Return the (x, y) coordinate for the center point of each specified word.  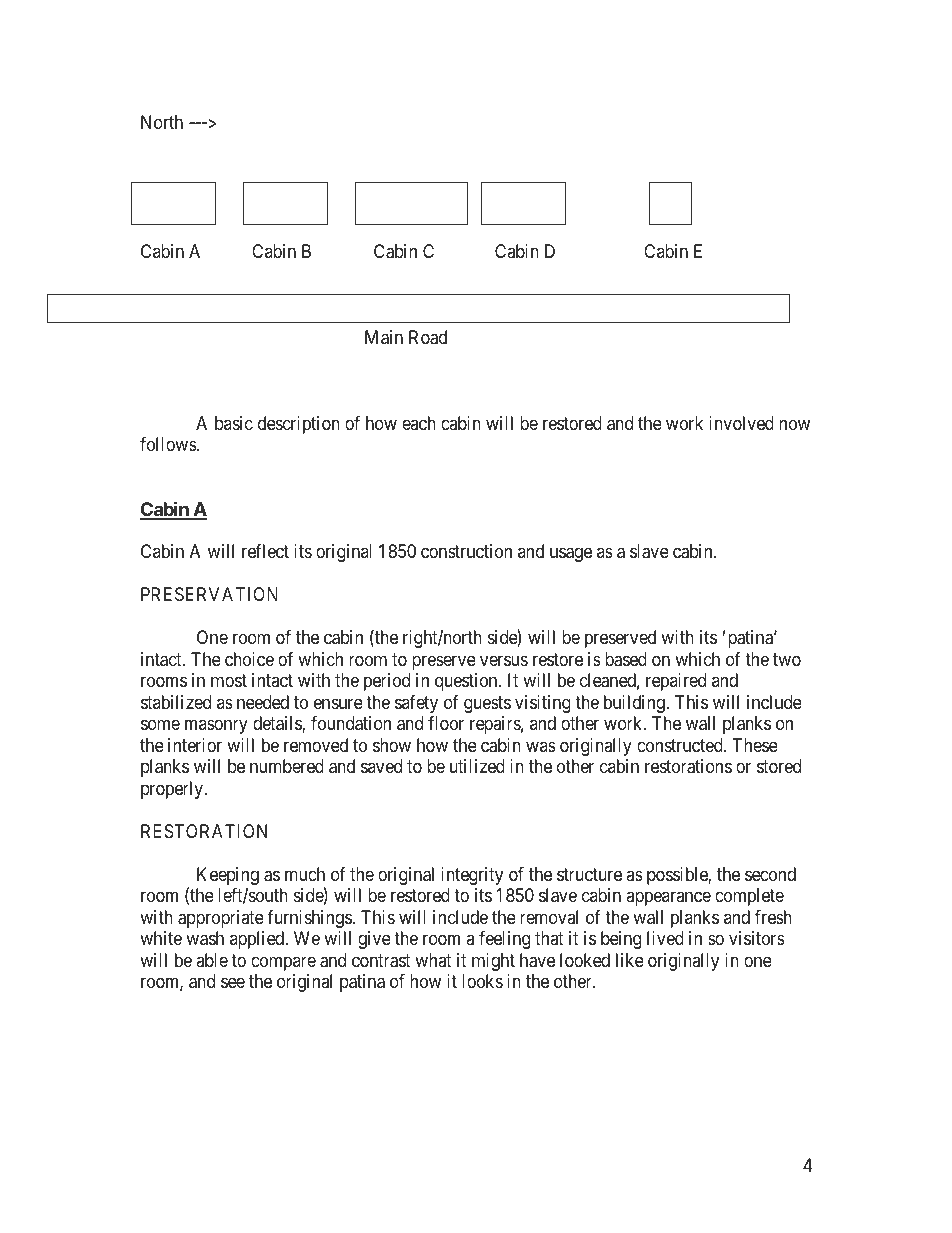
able (212, 960)
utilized (477, 766)
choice (249, 659)
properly (173, 790)
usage (571, 555)
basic (234, 423)
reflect (265, 551)
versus (504, 660)
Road (428, 337)
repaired (676, 682)
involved (741, 423)
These (755, 745)
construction (466, 551)
